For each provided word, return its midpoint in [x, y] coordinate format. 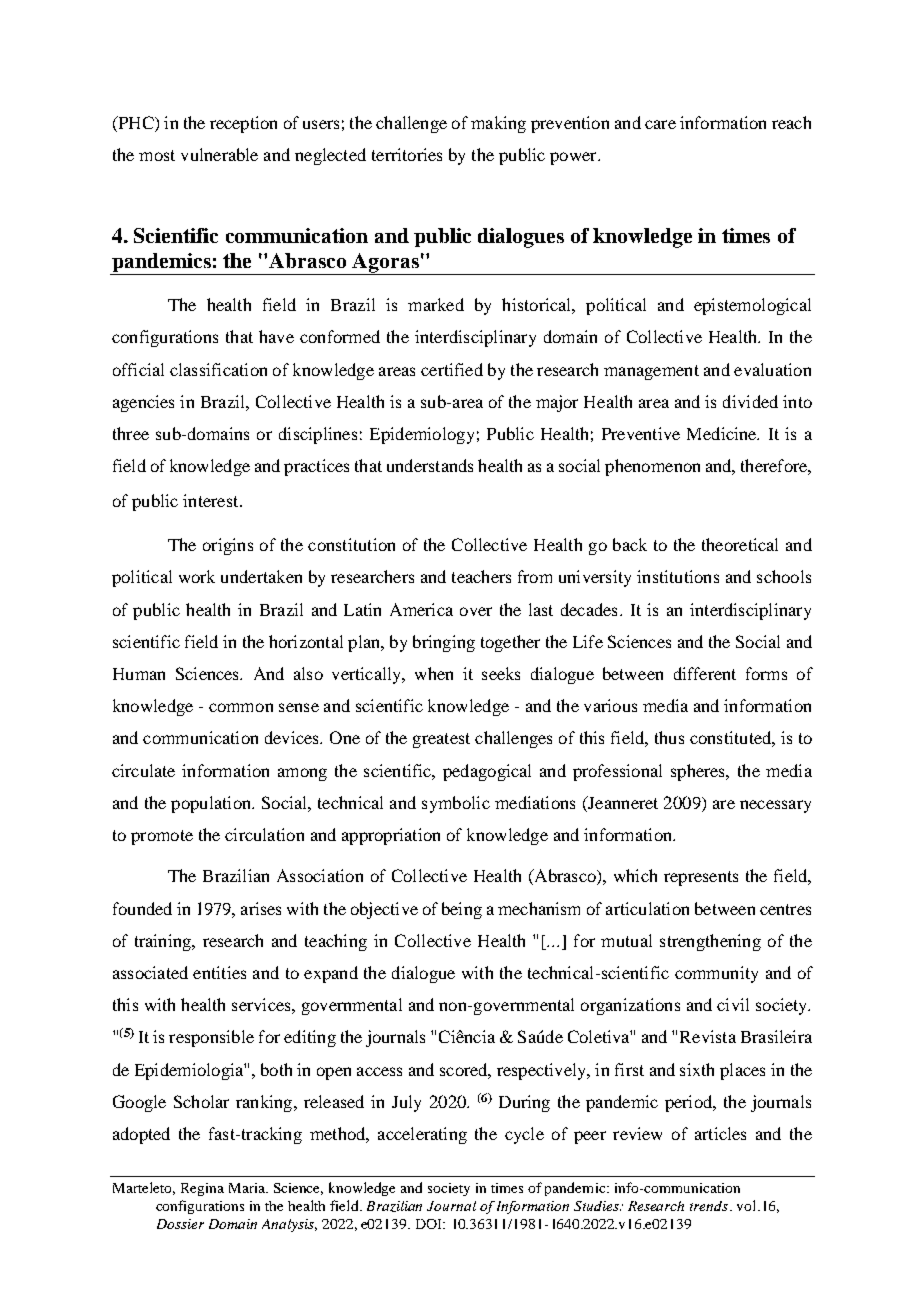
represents [701, 878]
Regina [202, 1189]
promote [162, 837]
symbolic [456, 804]
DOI [430, 1224]
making [498, 124]
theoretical [740, 544]
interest [210, 500]
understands [430, 465]
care [660, 124]
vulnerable [219, 154]
